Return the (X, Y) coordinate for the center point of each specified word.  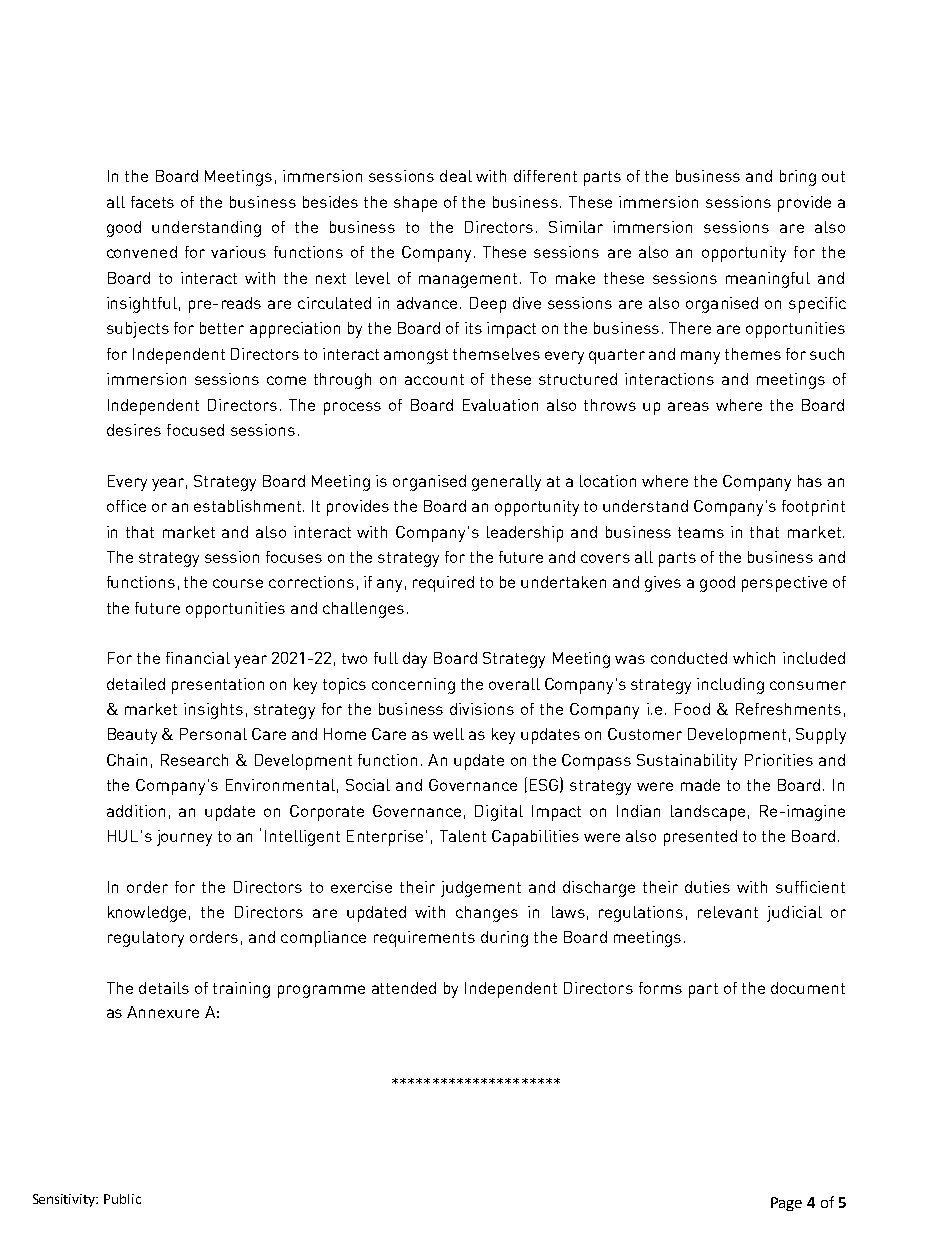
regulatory (146, 939)
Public (122, 1199)
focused (195, 430)
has (810, 481)
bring (798, 178)
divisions (482, 709)
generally (506, 483)
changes (487, 914)
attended (404, 988)
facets (152, 202)
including (730, 686)
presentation (218, 686)
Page (786, 1204)
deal (456, 176)
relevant (728, 912)
